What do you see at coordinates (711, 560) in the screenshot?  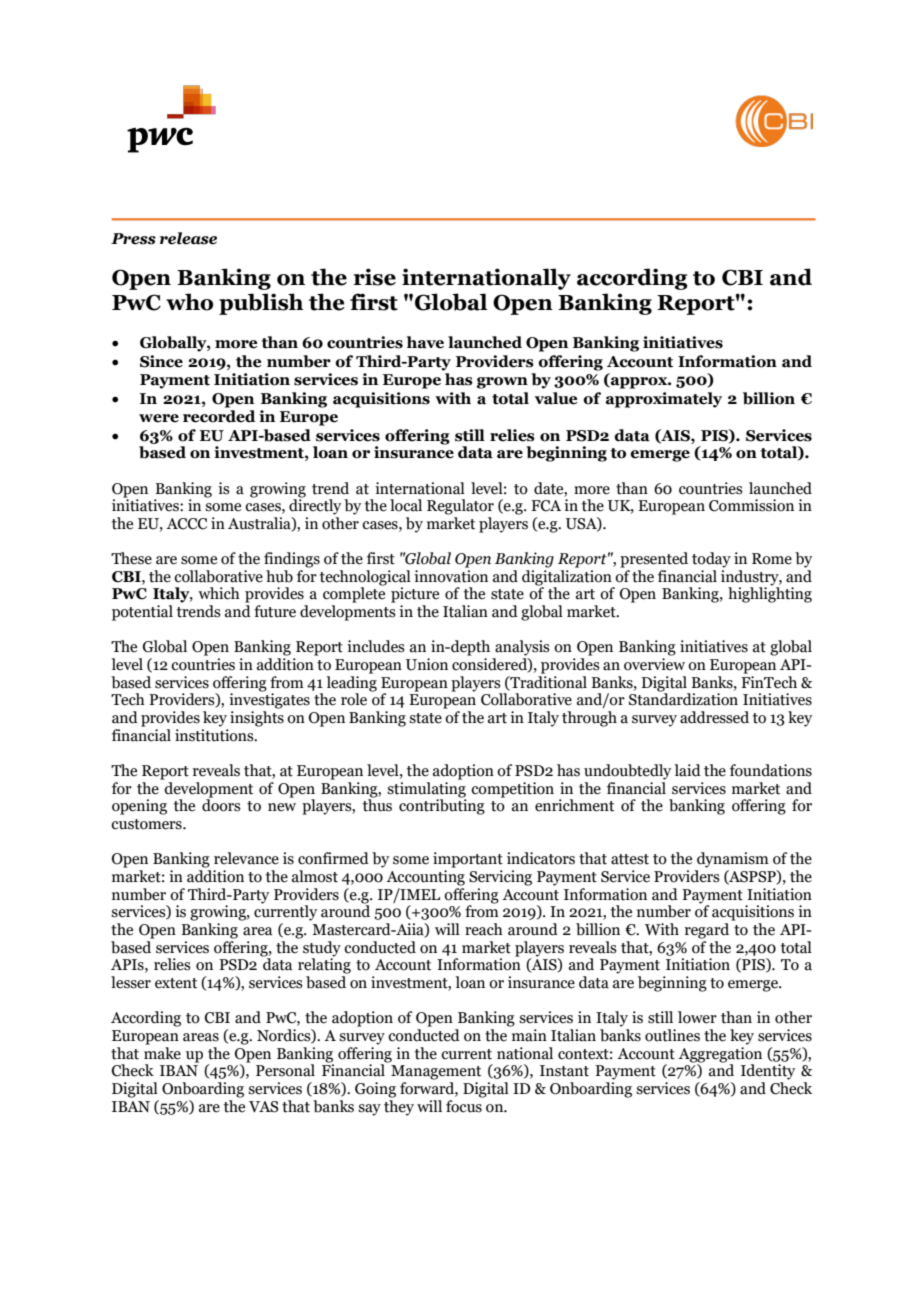 I see `today` at bounding box center [711, 560].
